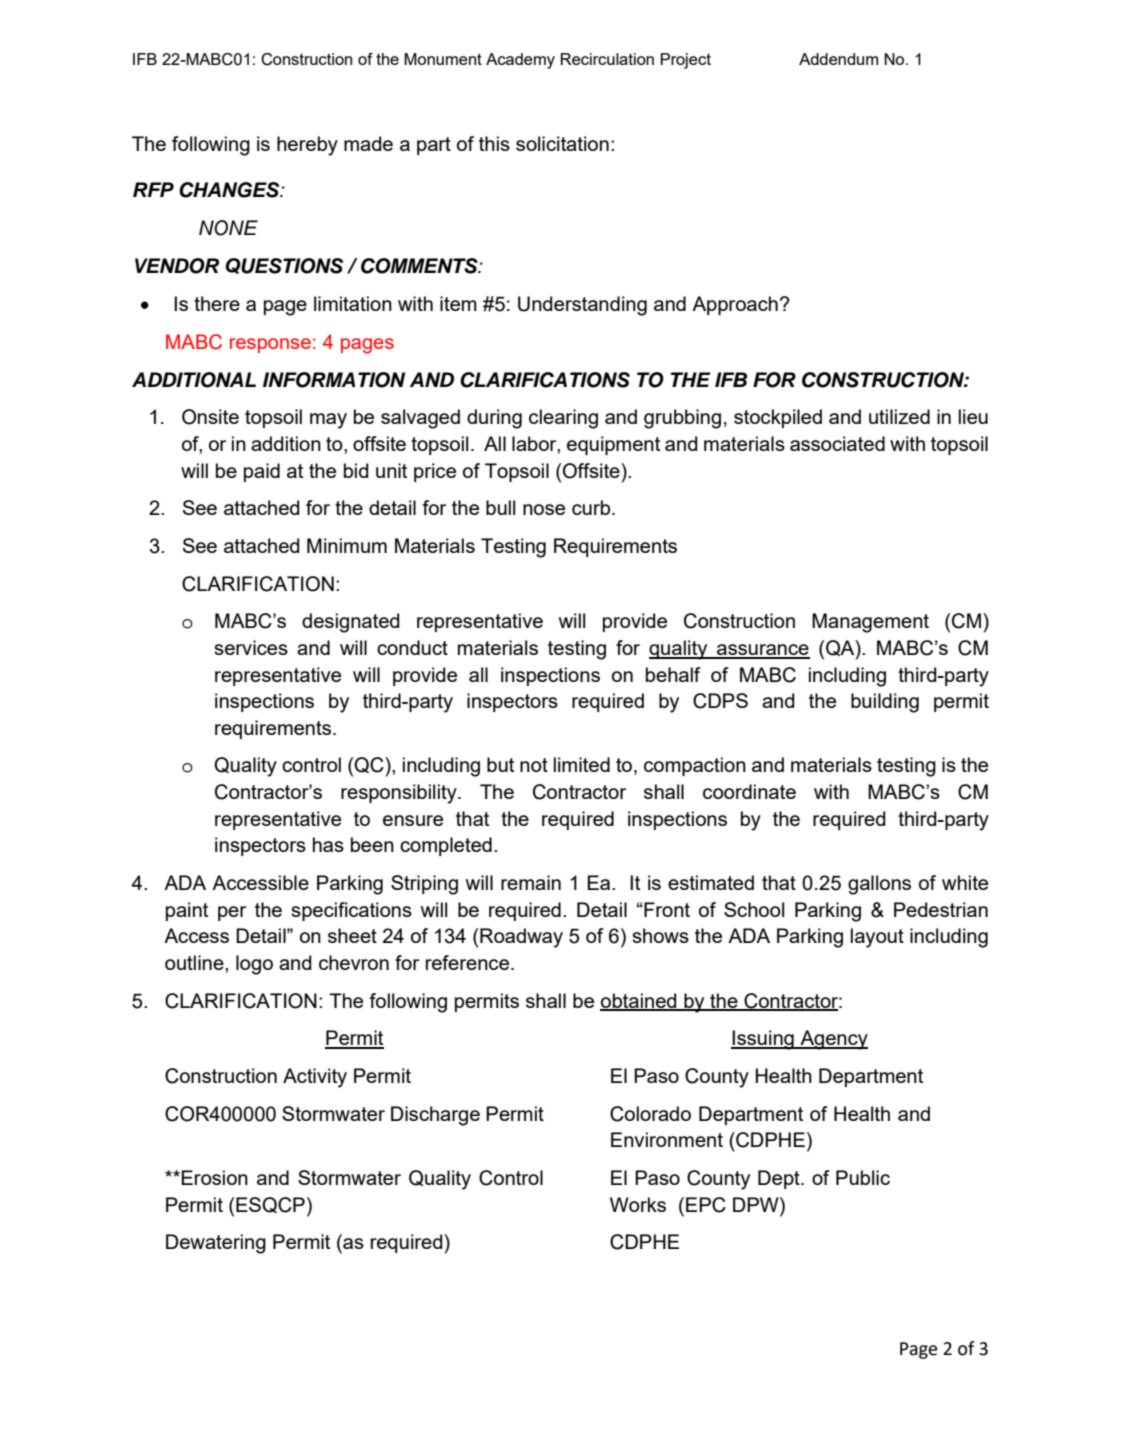 Image resolution: width=1121 pixels, height=1451 pixels. What do you see at coordinates (638, 1204) in the screenshot?
I see `Works` at bounding box center [638, 1204].
